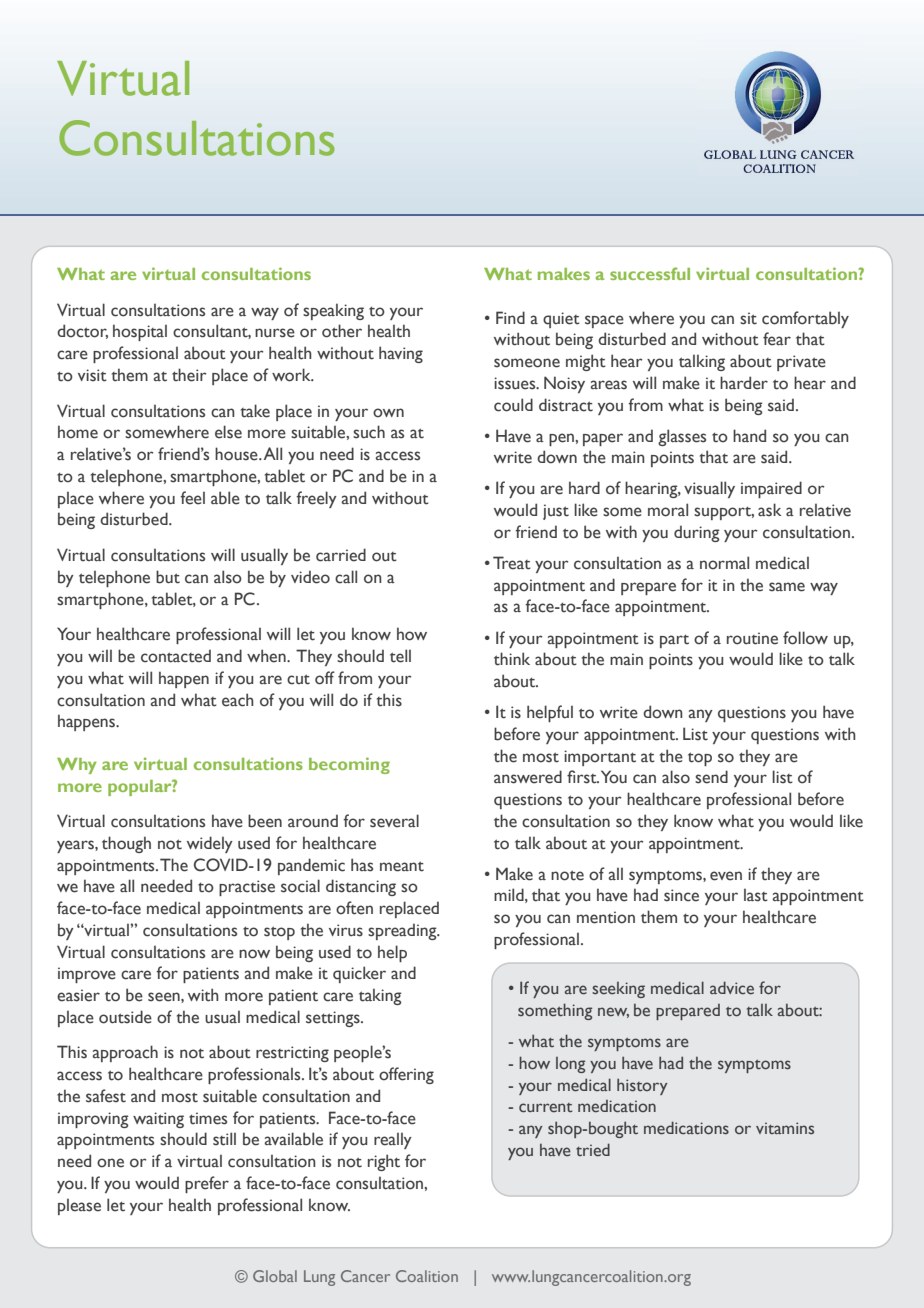  What do you see at coordinates (207, 1184) in the page?
I see `prefer` at bounding box center [207, 1184].
